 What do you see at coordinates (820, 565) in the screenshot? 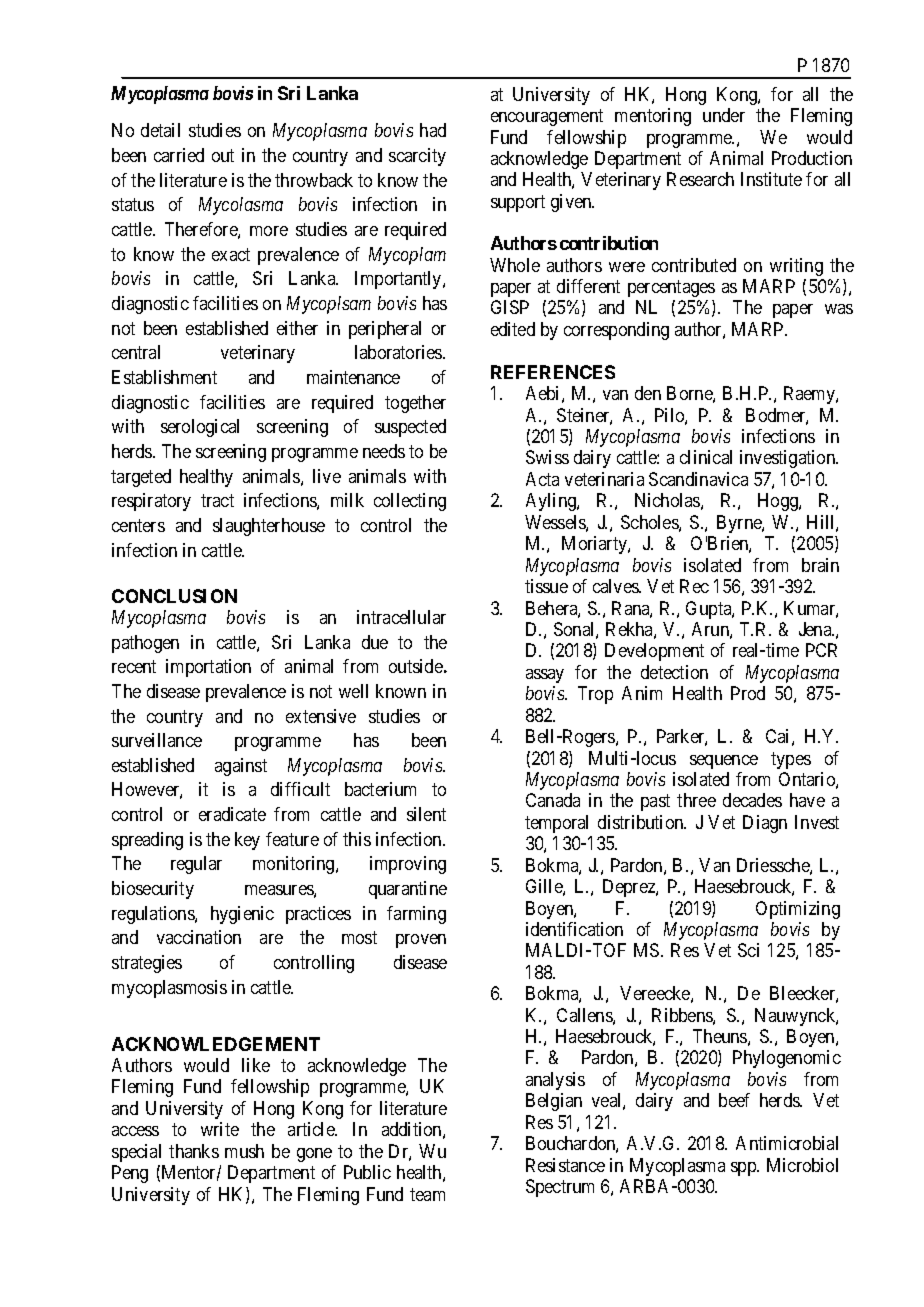
I see `brain` at bounding box center [820, 565].
